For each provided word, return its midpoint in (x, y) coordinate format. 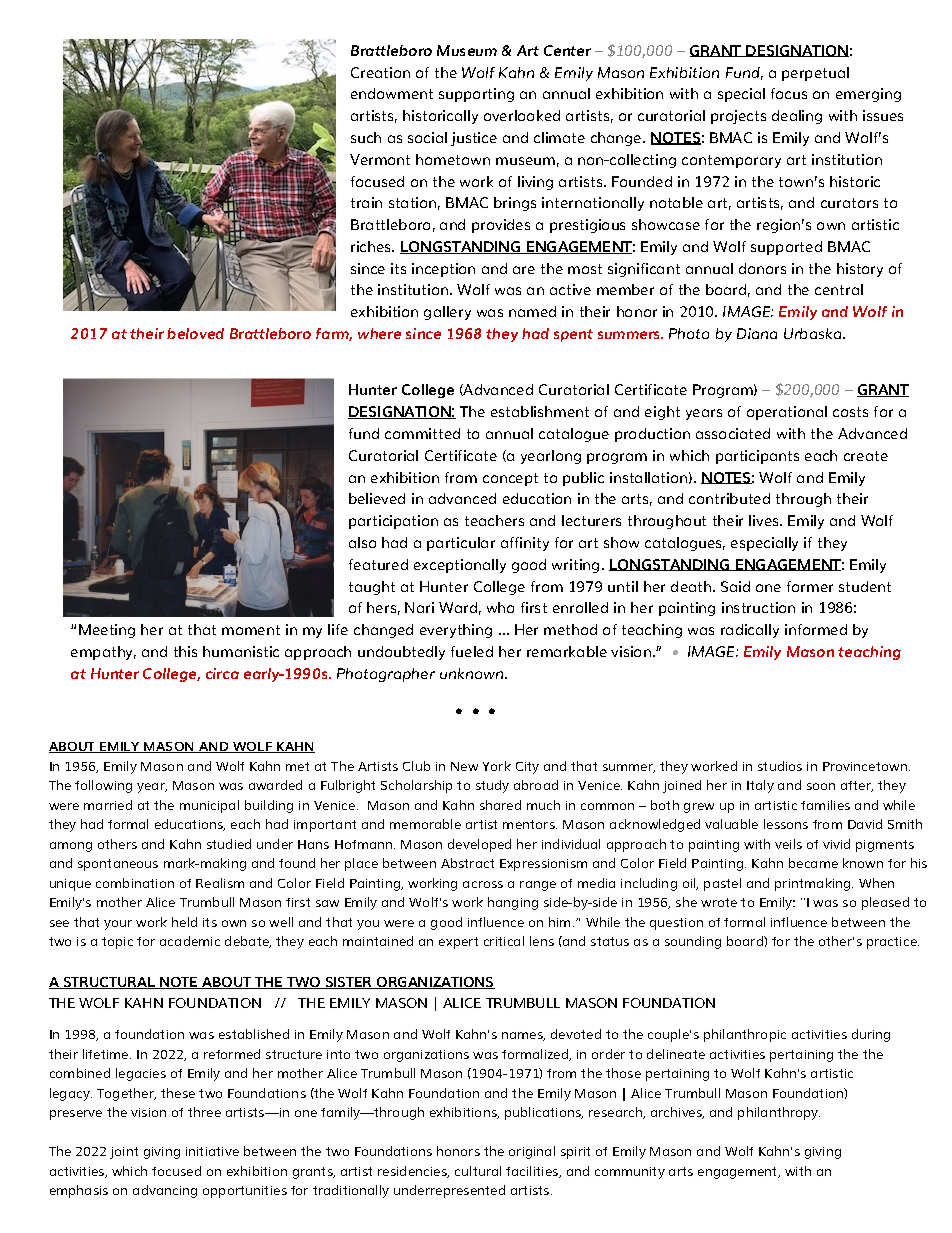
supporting (476, 95)
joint (124, 1153)
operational (787, 413)
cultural (478, 1171)
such (366, 137)
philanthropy (779, 1113)
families (825, 805)
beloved (195, 333)
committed (422, 433)
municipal (209, 806)
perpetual (815, 74)
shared (500, 805)
